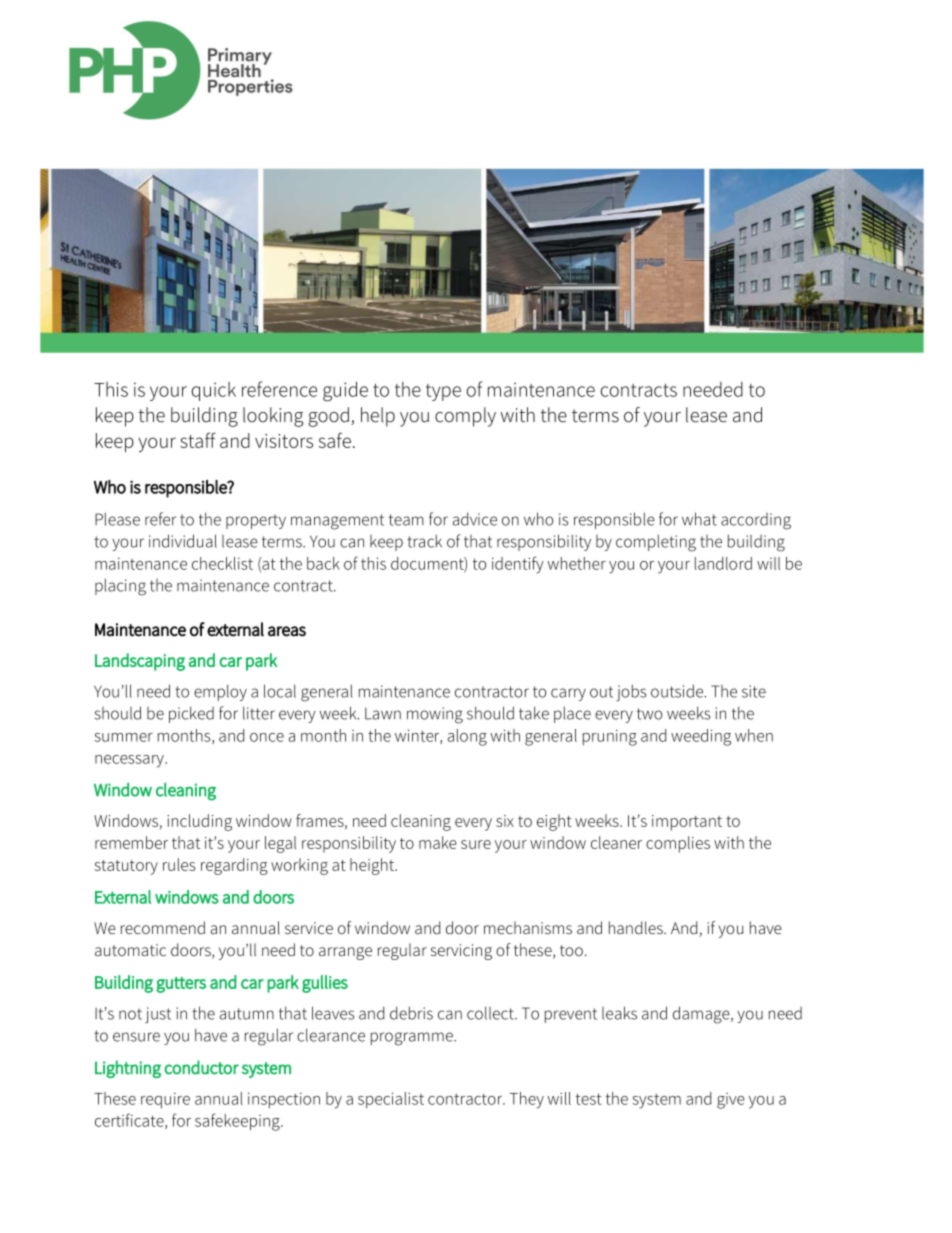 The image size is (952, 1233). Describe the element at coordinates (701, 737) in the screenshot. I see `weeding` at that location.
